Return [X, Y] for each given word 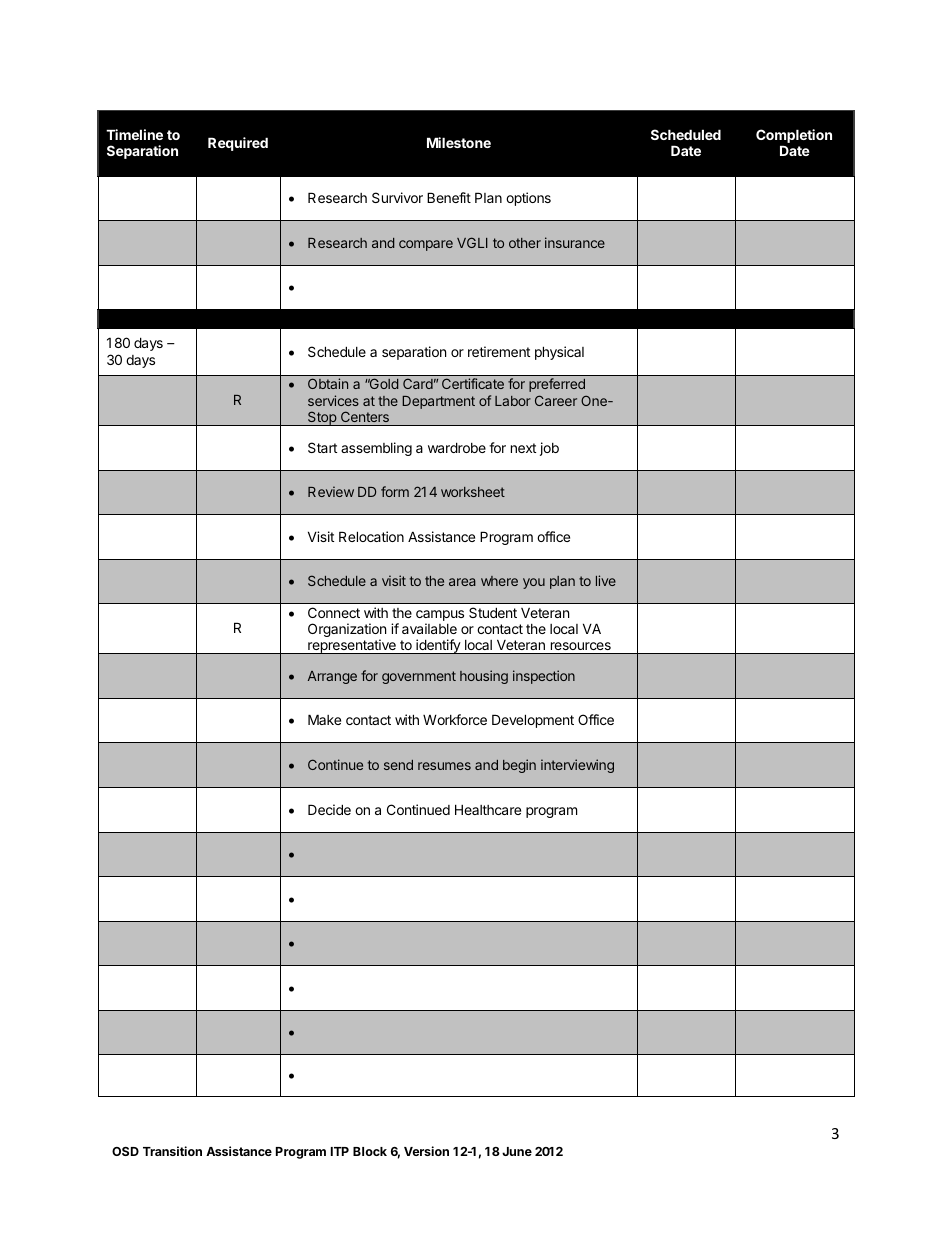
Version [426, 1151]
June [517, 1151]
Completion [794, 136]
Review [331, 491]
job [549, 449]
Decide [329, 809]
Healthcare [488, 809]
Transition [172, 1151]
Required [238, 144]
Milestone [459, 142]
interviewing [577, 766]
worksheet [473, 492]
